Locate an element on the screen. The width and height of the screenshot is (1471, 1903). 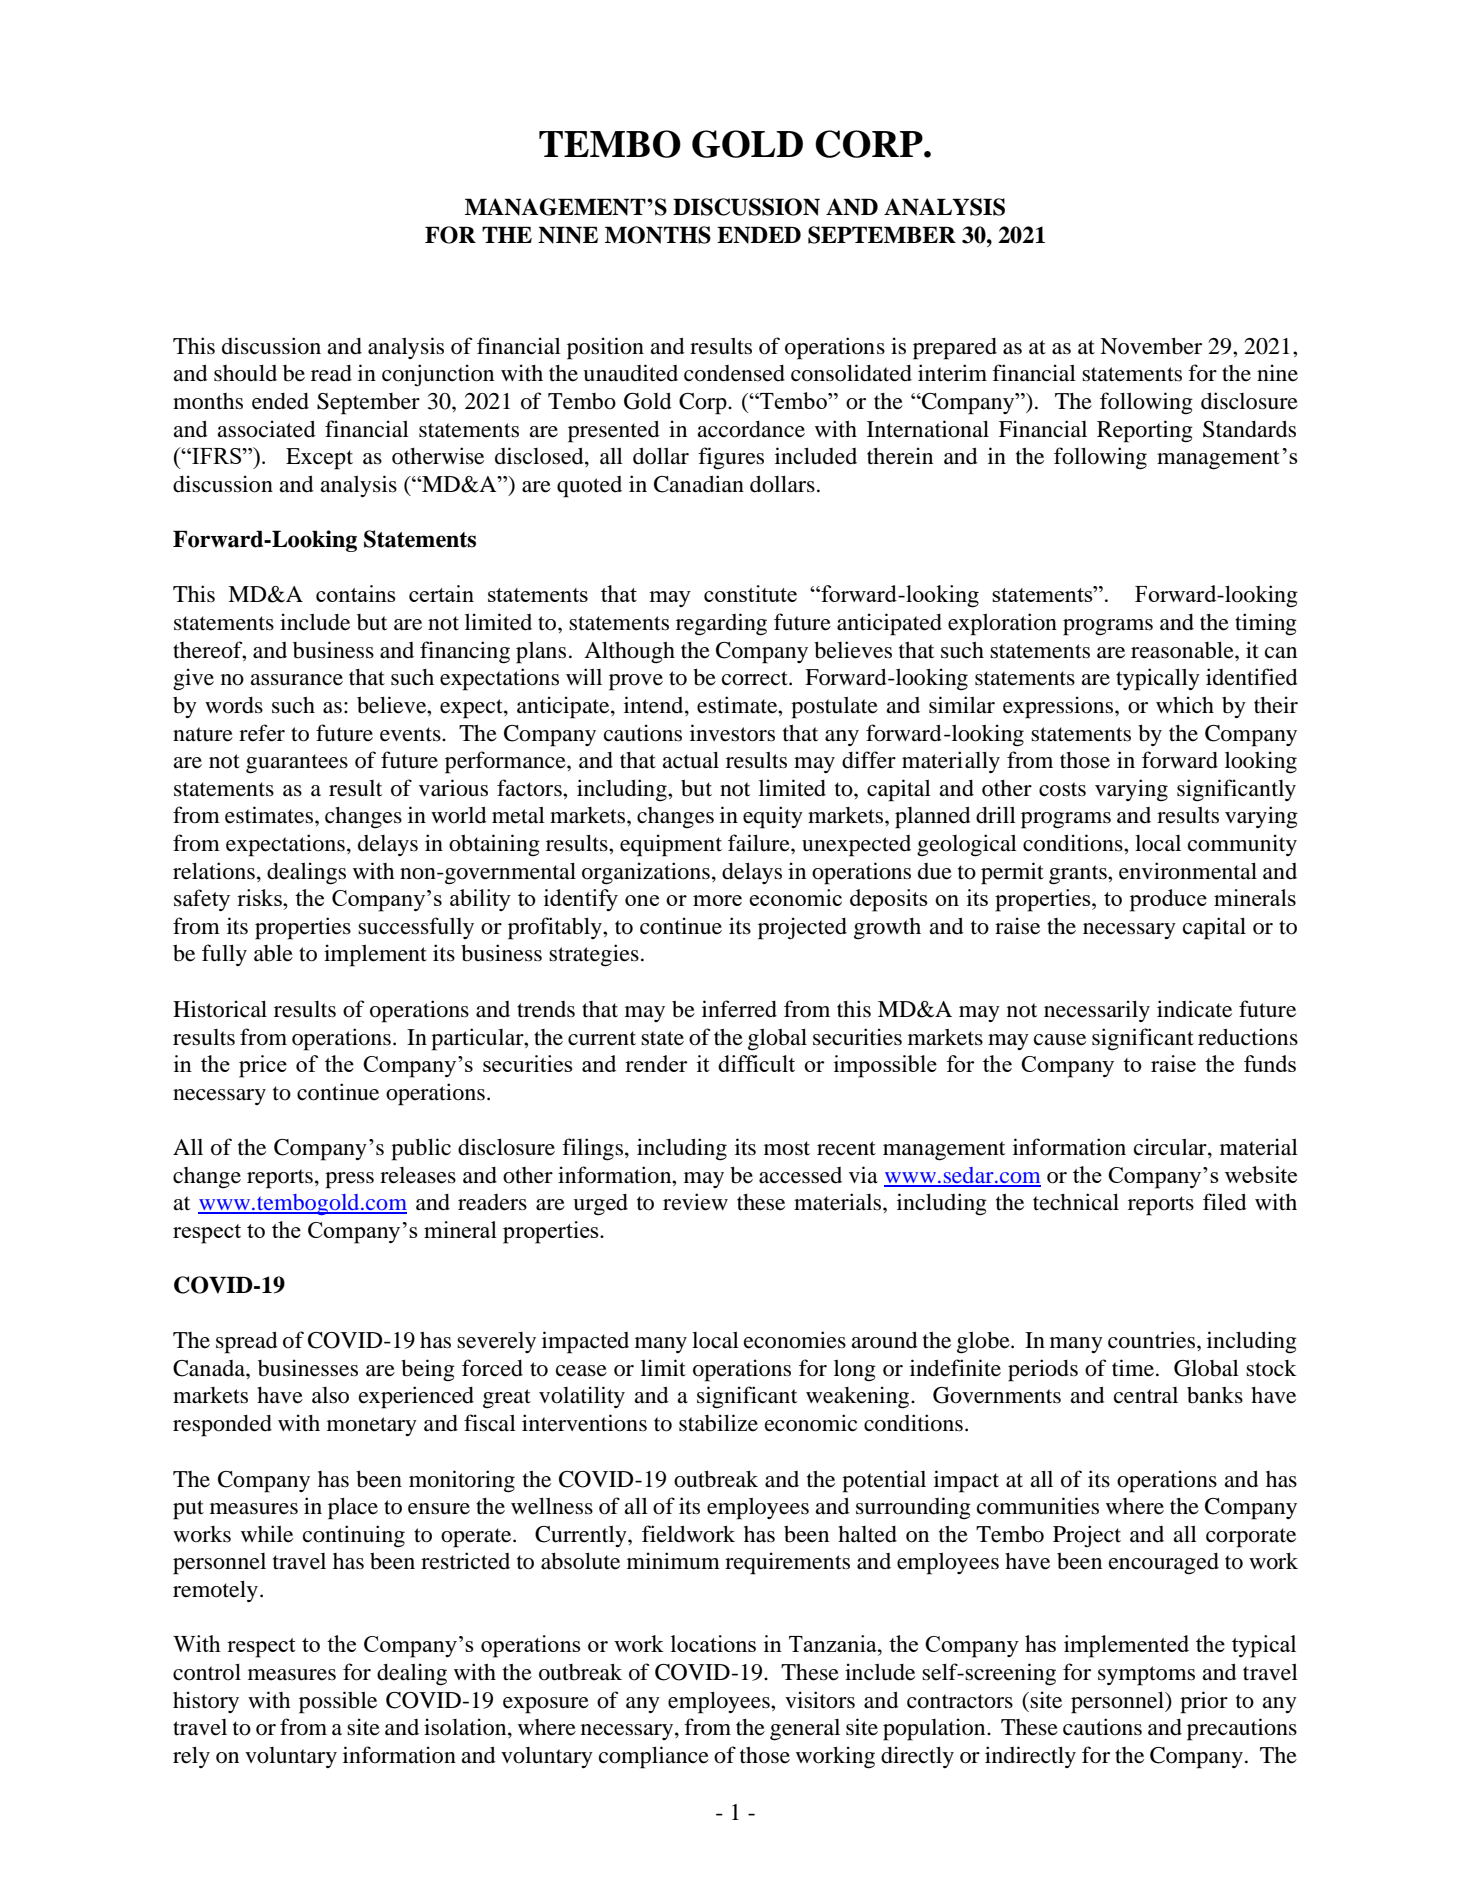
difficult is located at coordinates (756, 1063).
